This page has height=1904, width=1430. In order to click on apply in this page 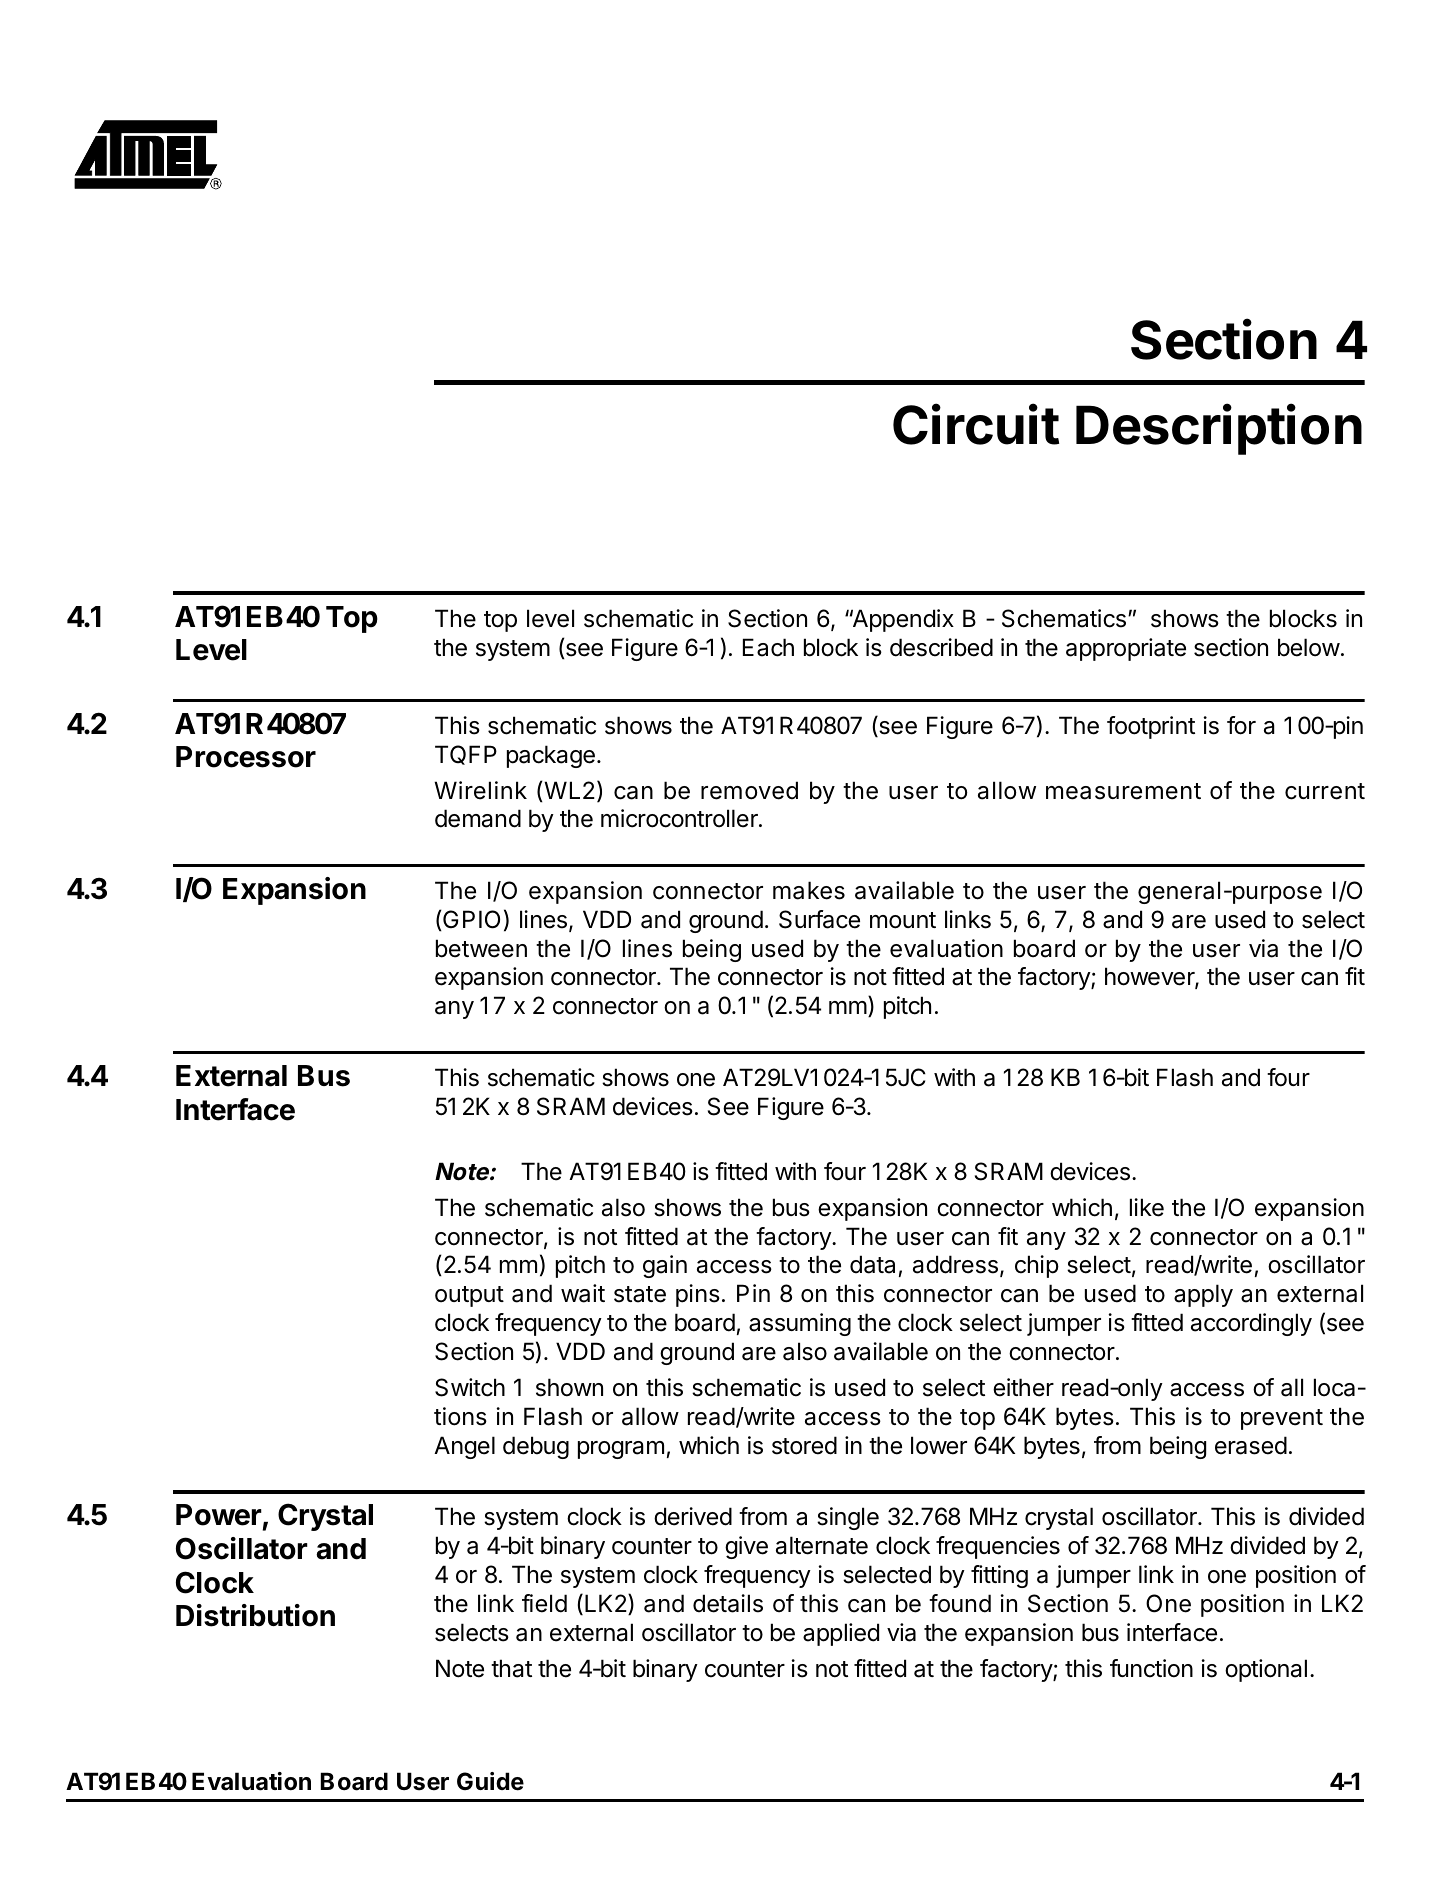, I will do `click(1203, 1295)`.
